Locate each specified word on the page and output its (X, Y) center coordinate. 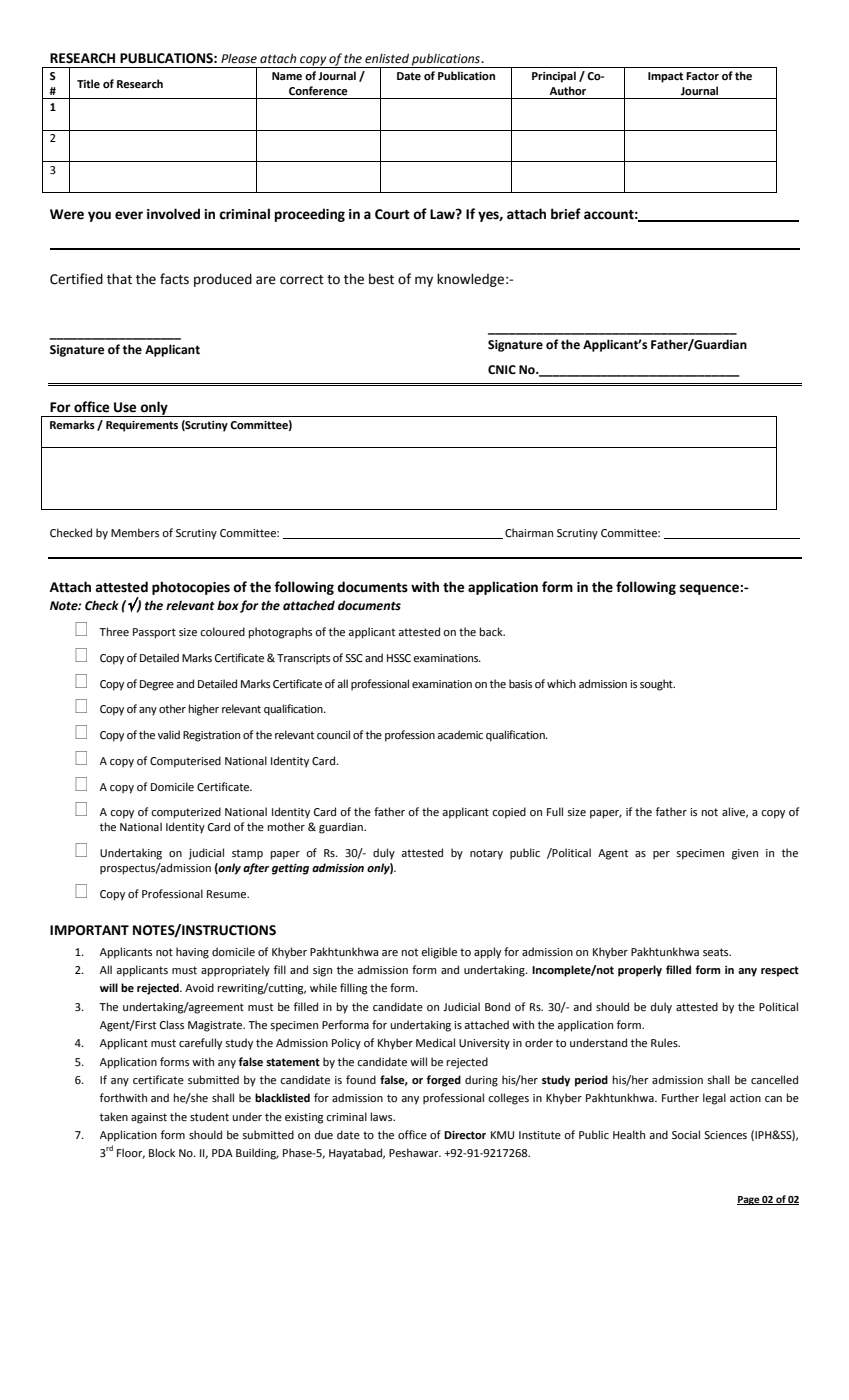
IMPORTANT (89, 930)
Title (88, 83)
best (381, 279)
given (745, 854)
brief (566, 214)
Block (162, 1152)
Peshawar (415, 1153)
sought (657, 685)
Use (125, 407)
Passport (154, 633)
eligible (439, 953)
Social (686, 1135)
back (492, 631)
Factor (702, 76)
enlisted (387, 58)
